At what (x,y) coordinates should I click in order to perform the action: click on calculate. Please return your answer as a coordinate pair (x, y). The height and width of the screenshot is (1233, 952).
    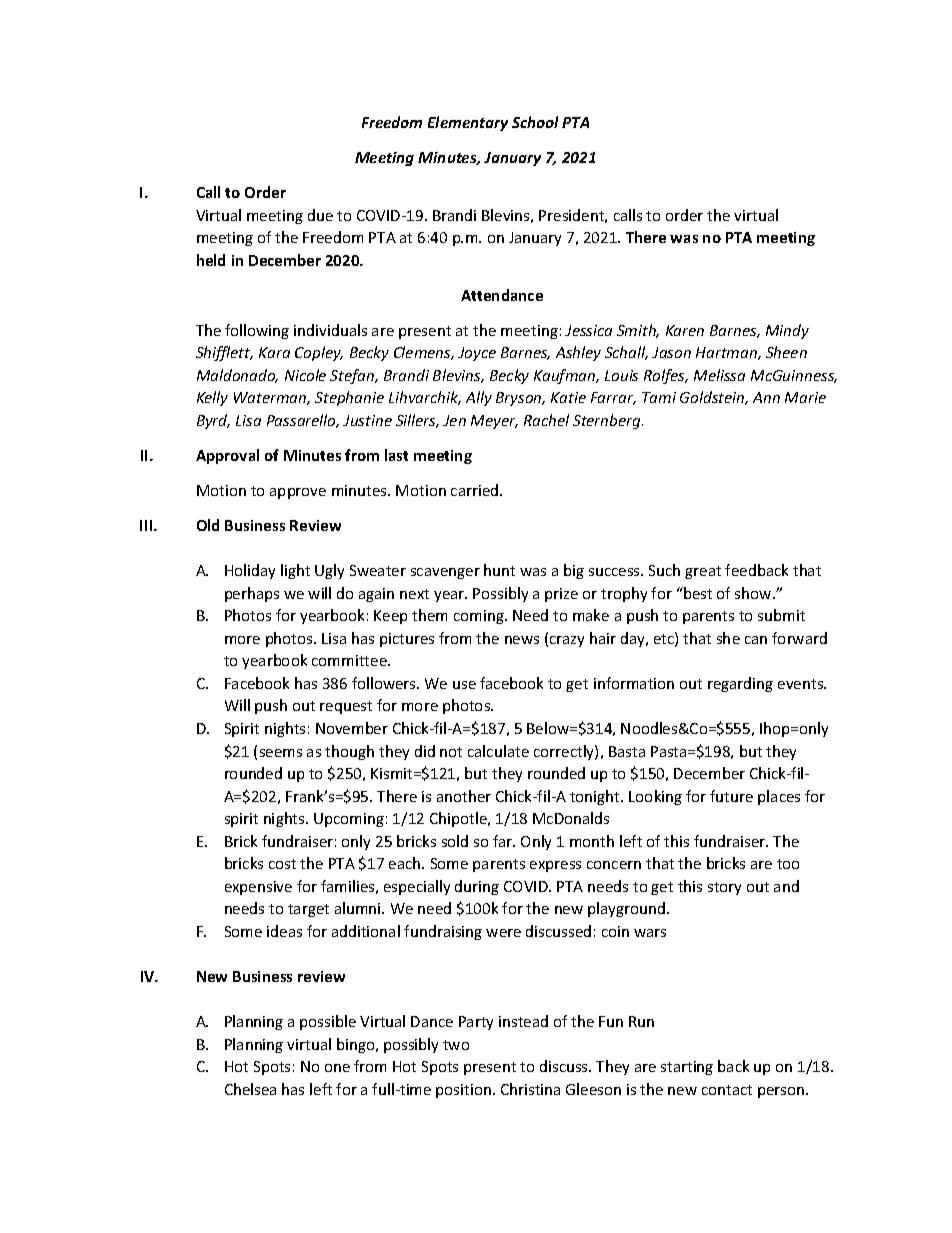
    Looking at the image, I should click on (498, 751).
